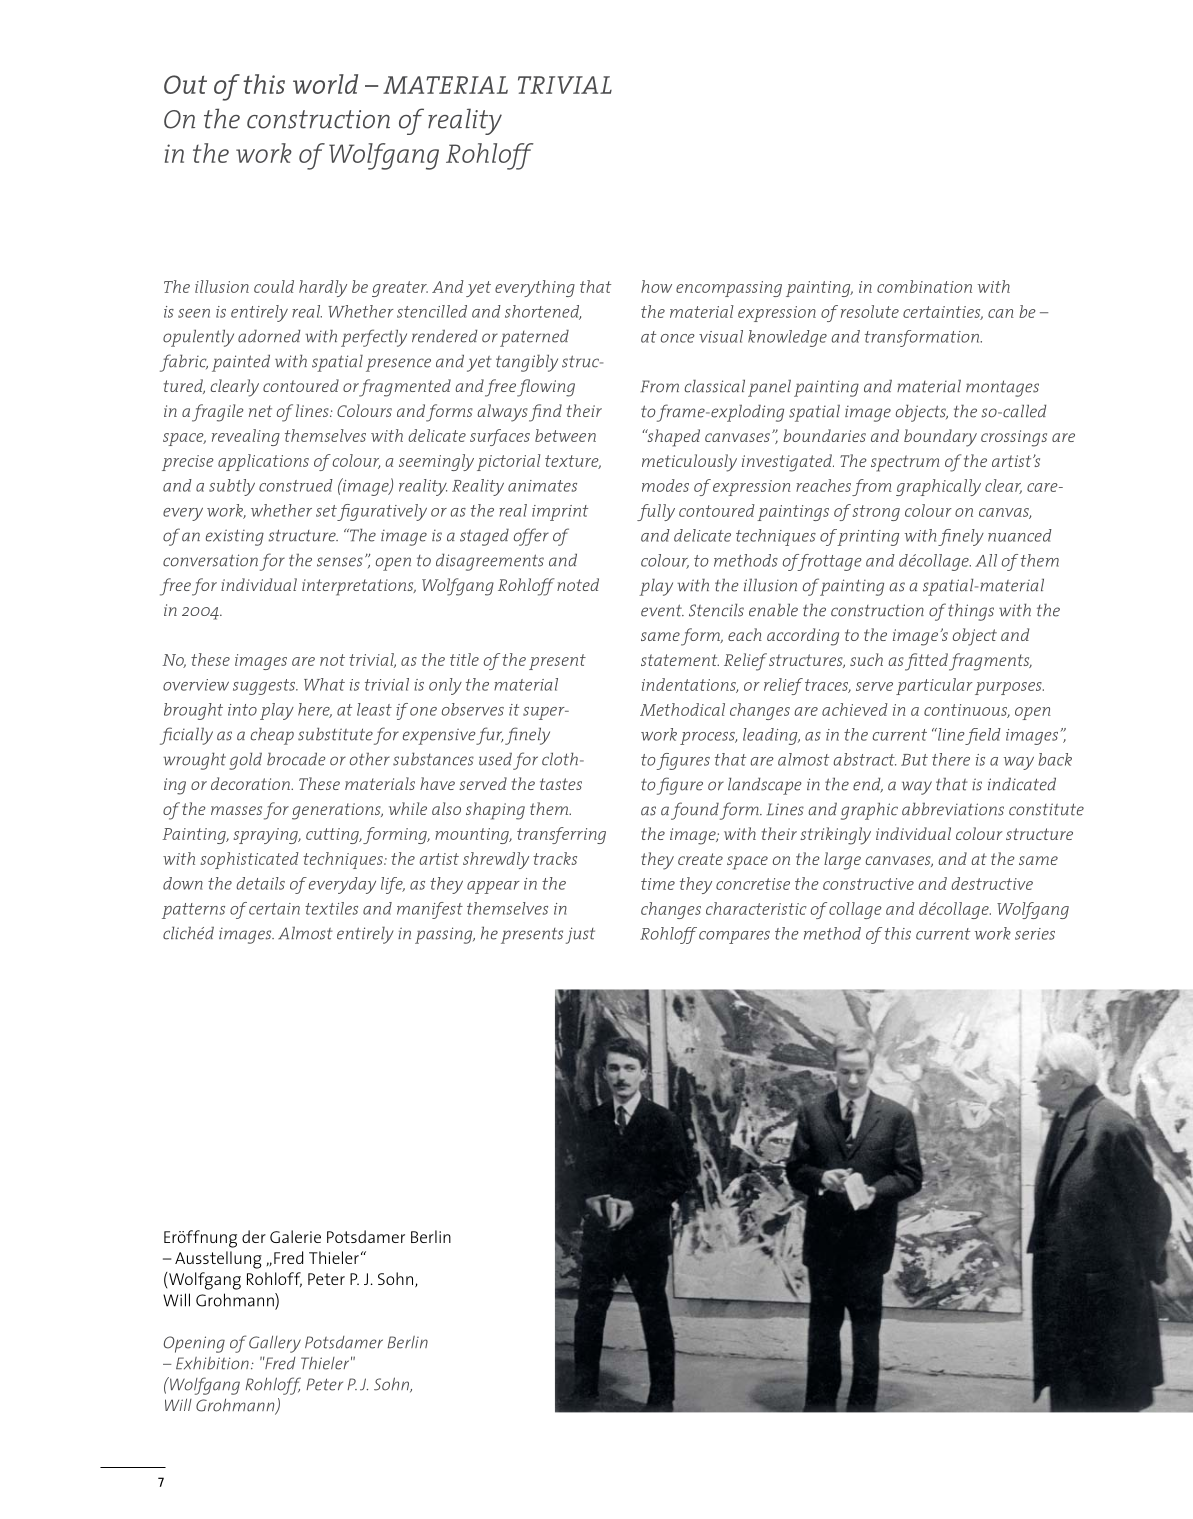 Image resolution: width=1193 pixels, height=1519 pixels. I want to click on how, so click(656, 286).
